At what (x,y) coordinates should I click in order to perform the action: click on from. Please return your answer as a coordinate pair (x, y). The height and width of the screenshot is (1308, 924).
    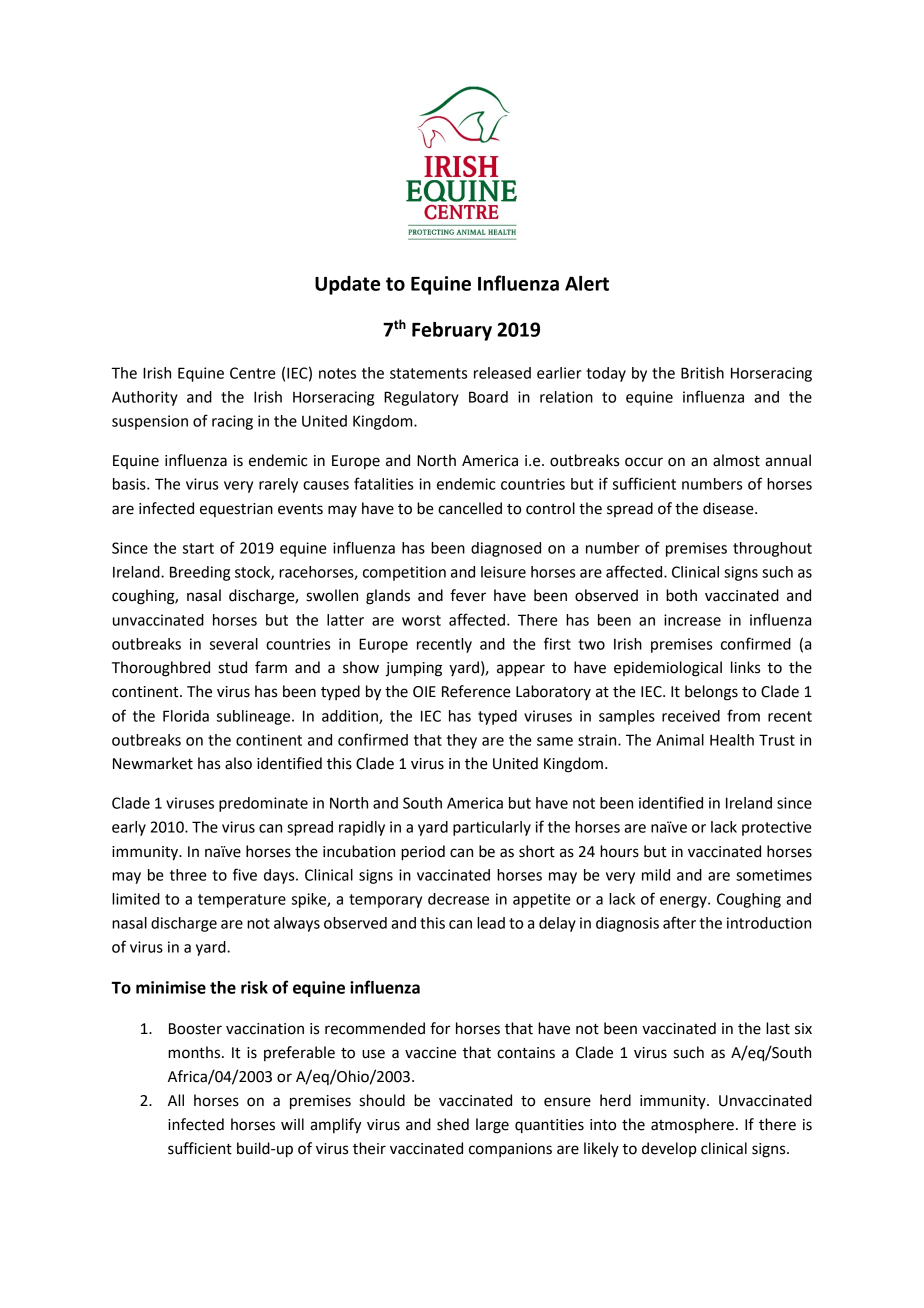
    Looking at the image, I should click on (743, 715).
